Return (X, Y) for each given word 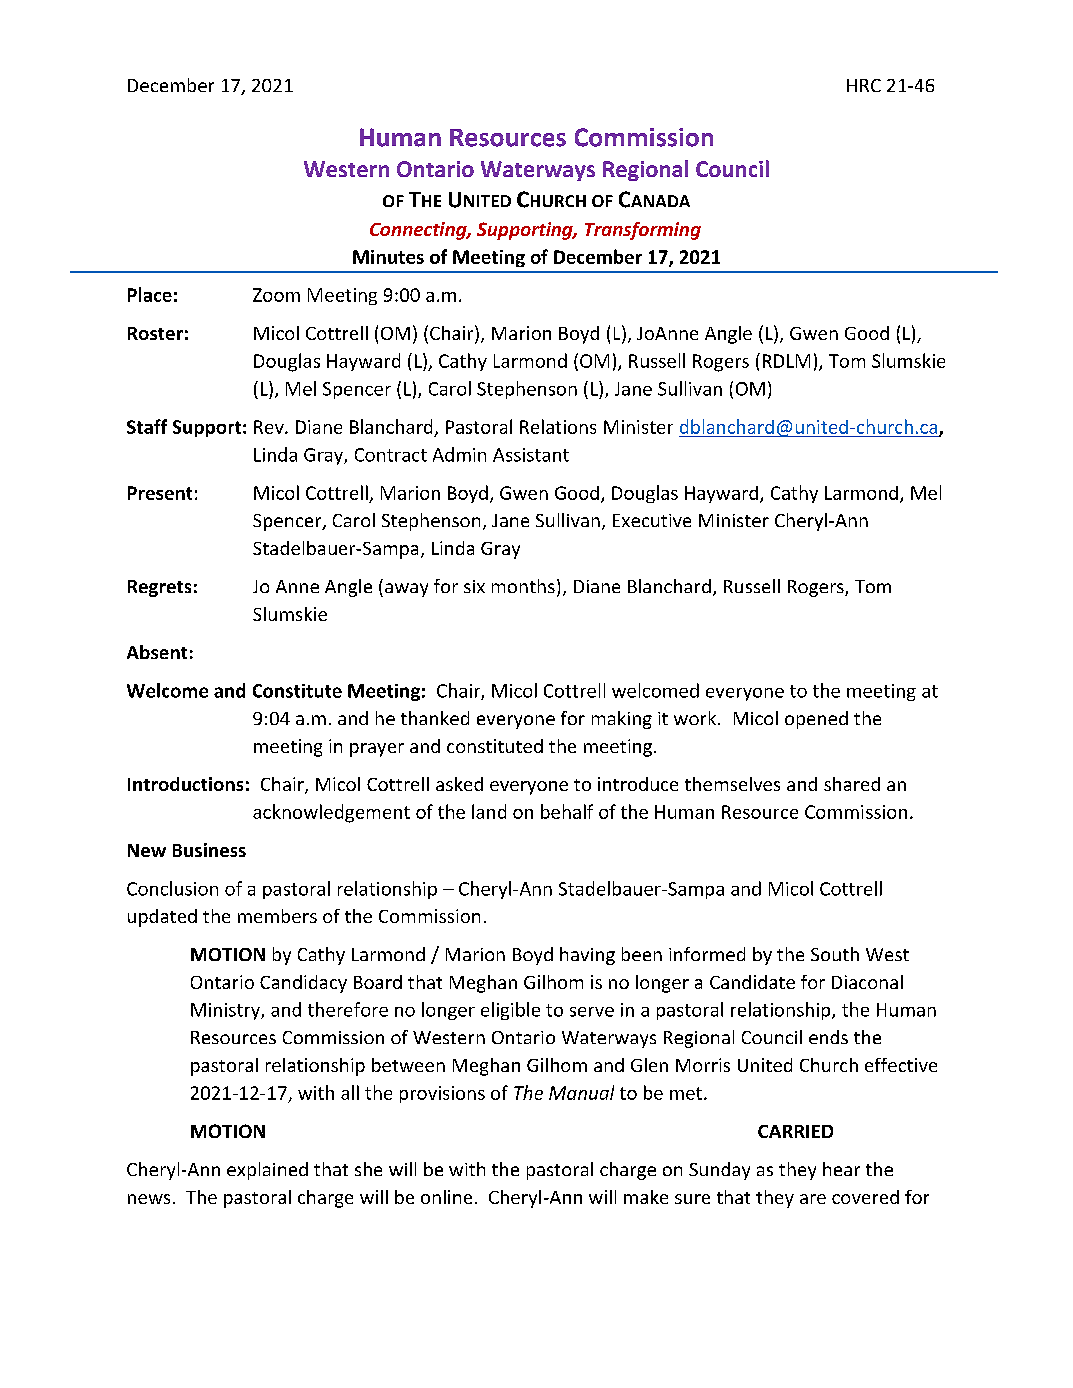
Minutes (388, 257)
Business (209, 850)
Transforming (643, 231)
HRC (864, 85)
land (489, 811)
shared (852, 784)
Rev (270, 427)
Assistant (531, 455)
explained (267, 1171)
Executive (652, 520)
